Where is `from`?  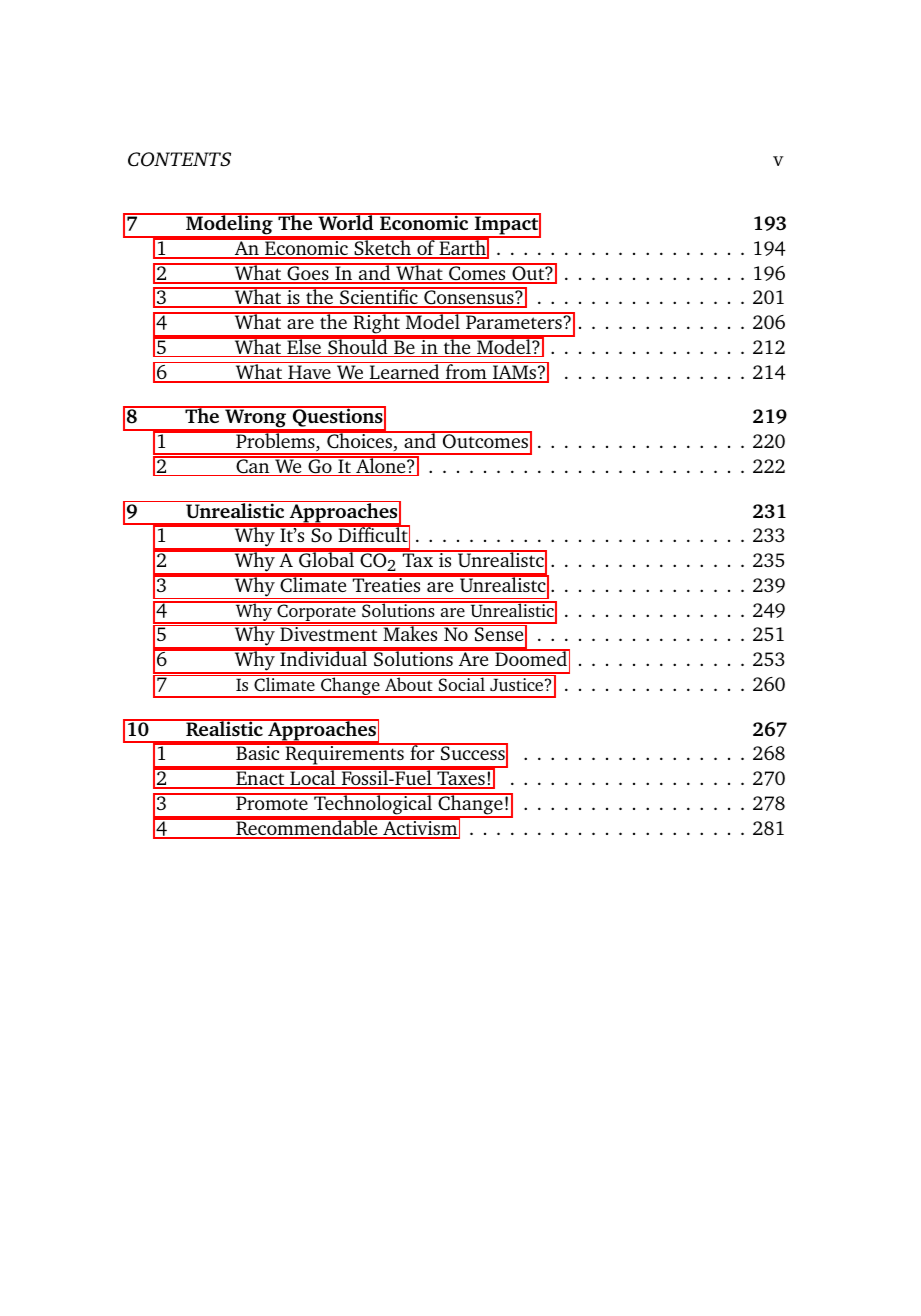 from is located at coordinates (466, 372).
